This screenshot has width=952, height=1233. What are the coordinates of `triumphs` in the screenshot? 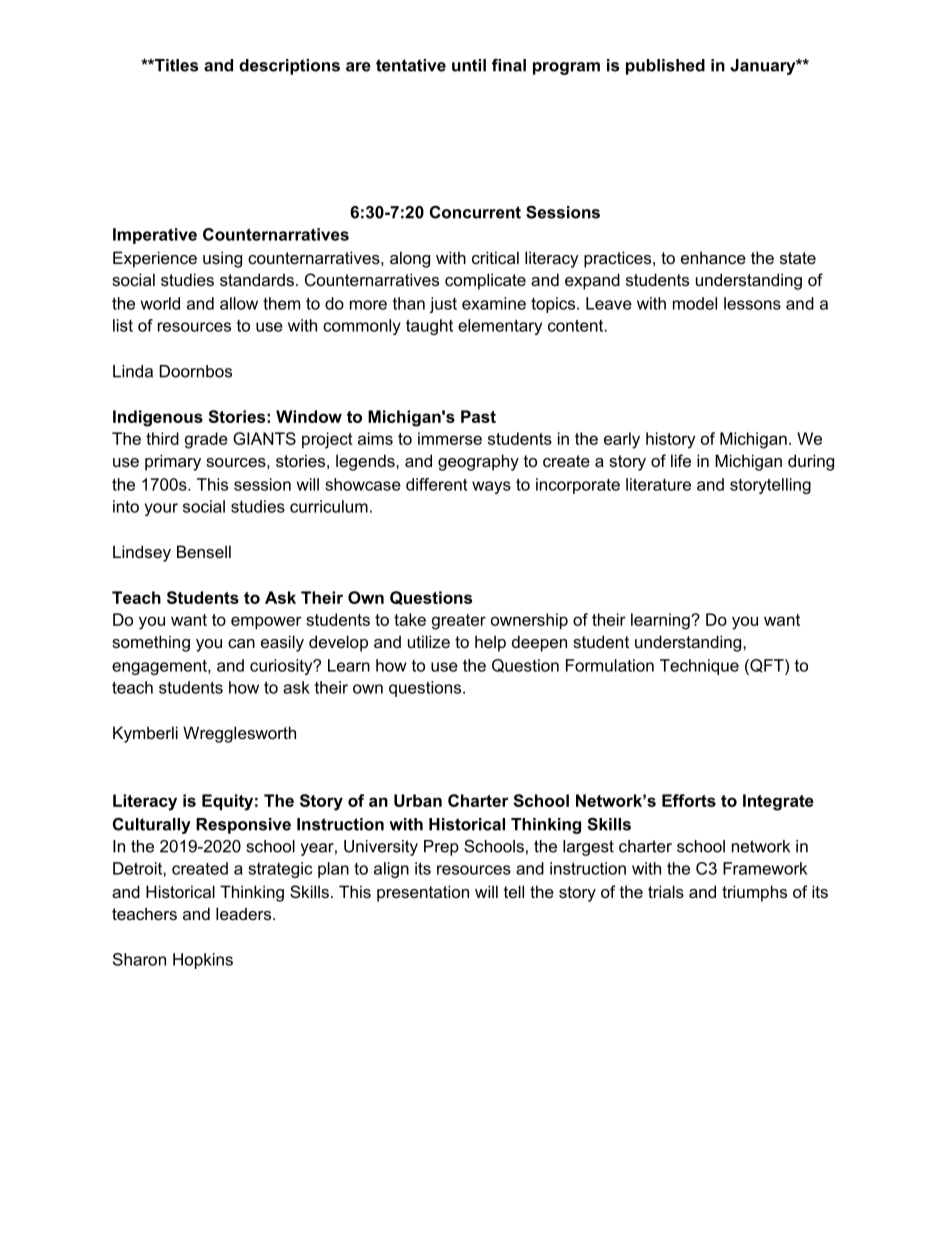 It's located at (754, 893).
